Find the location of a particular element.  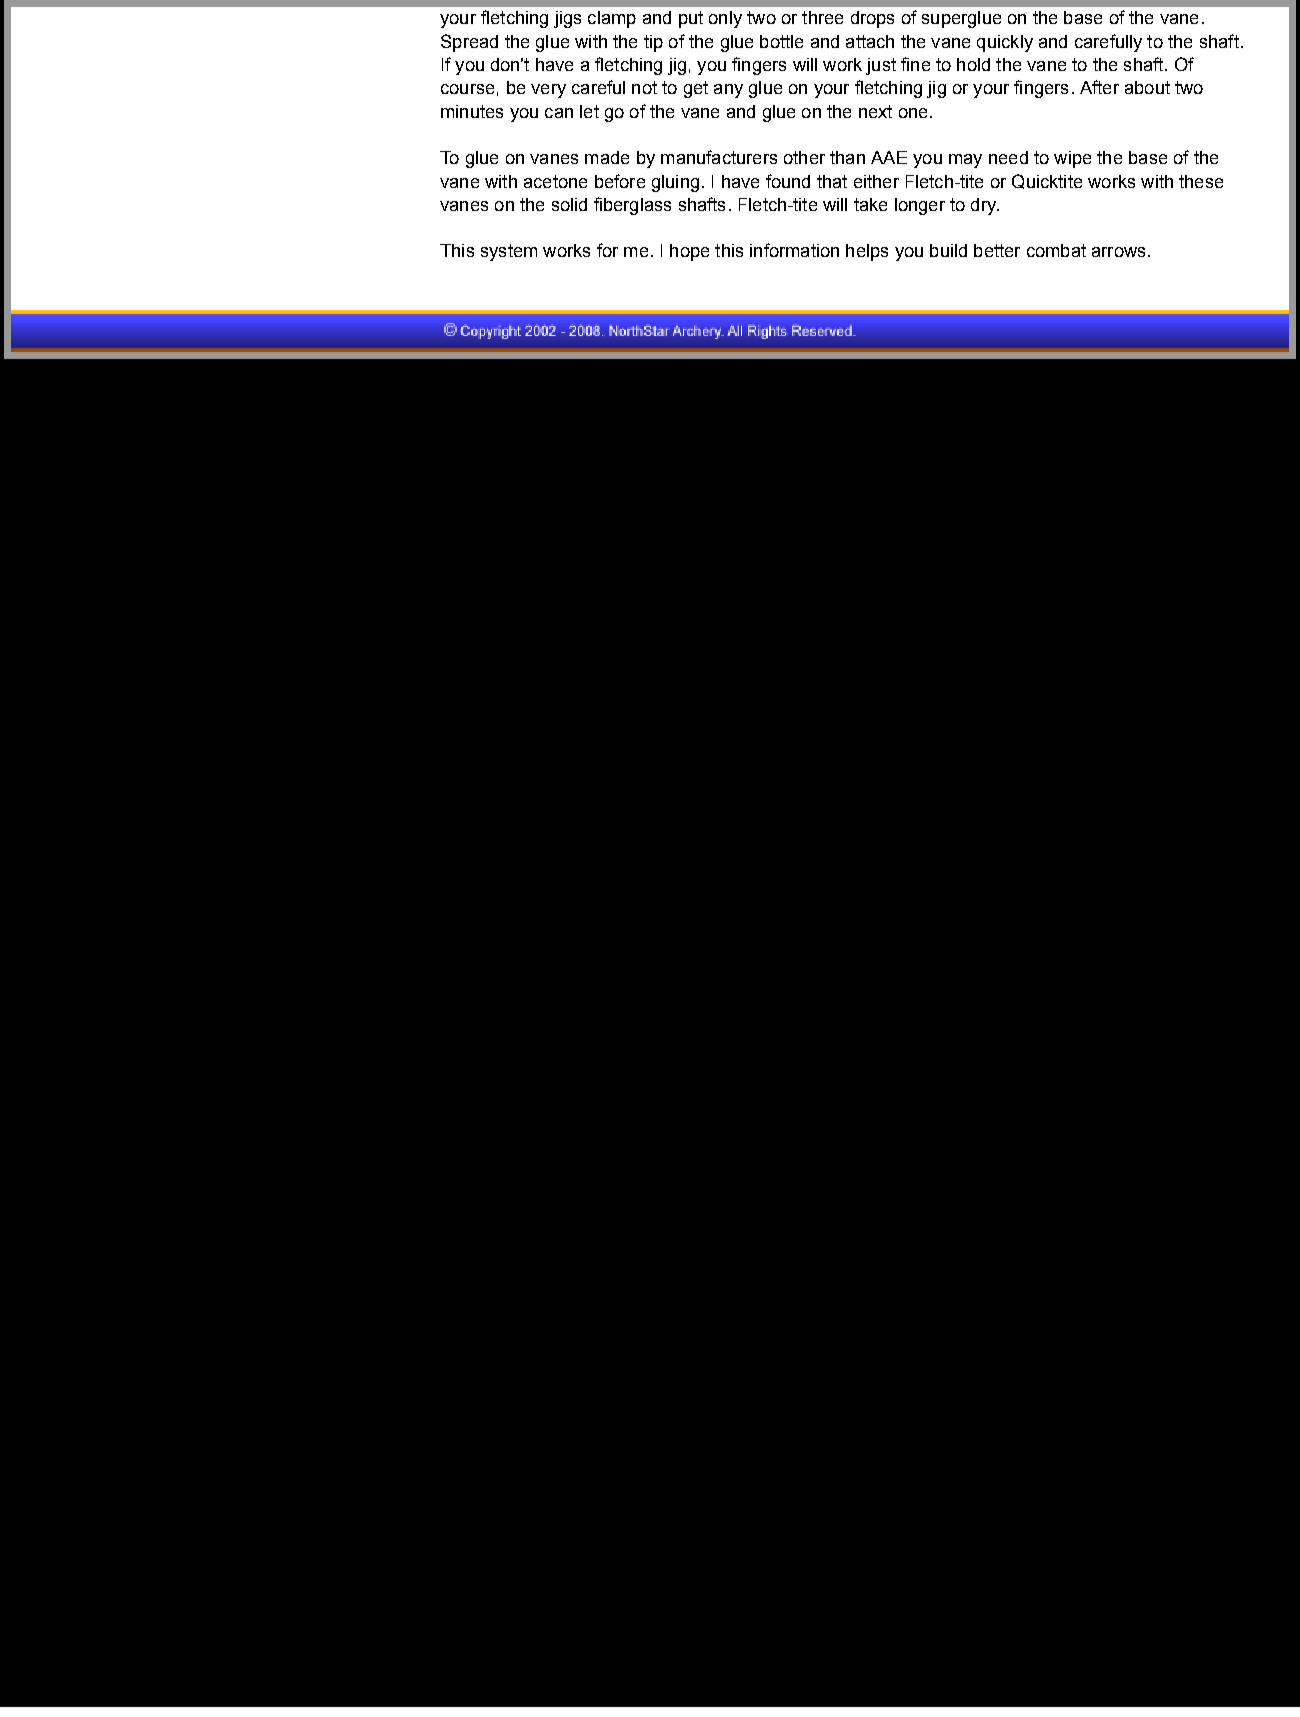

system is located at coordinates (509, 252).
